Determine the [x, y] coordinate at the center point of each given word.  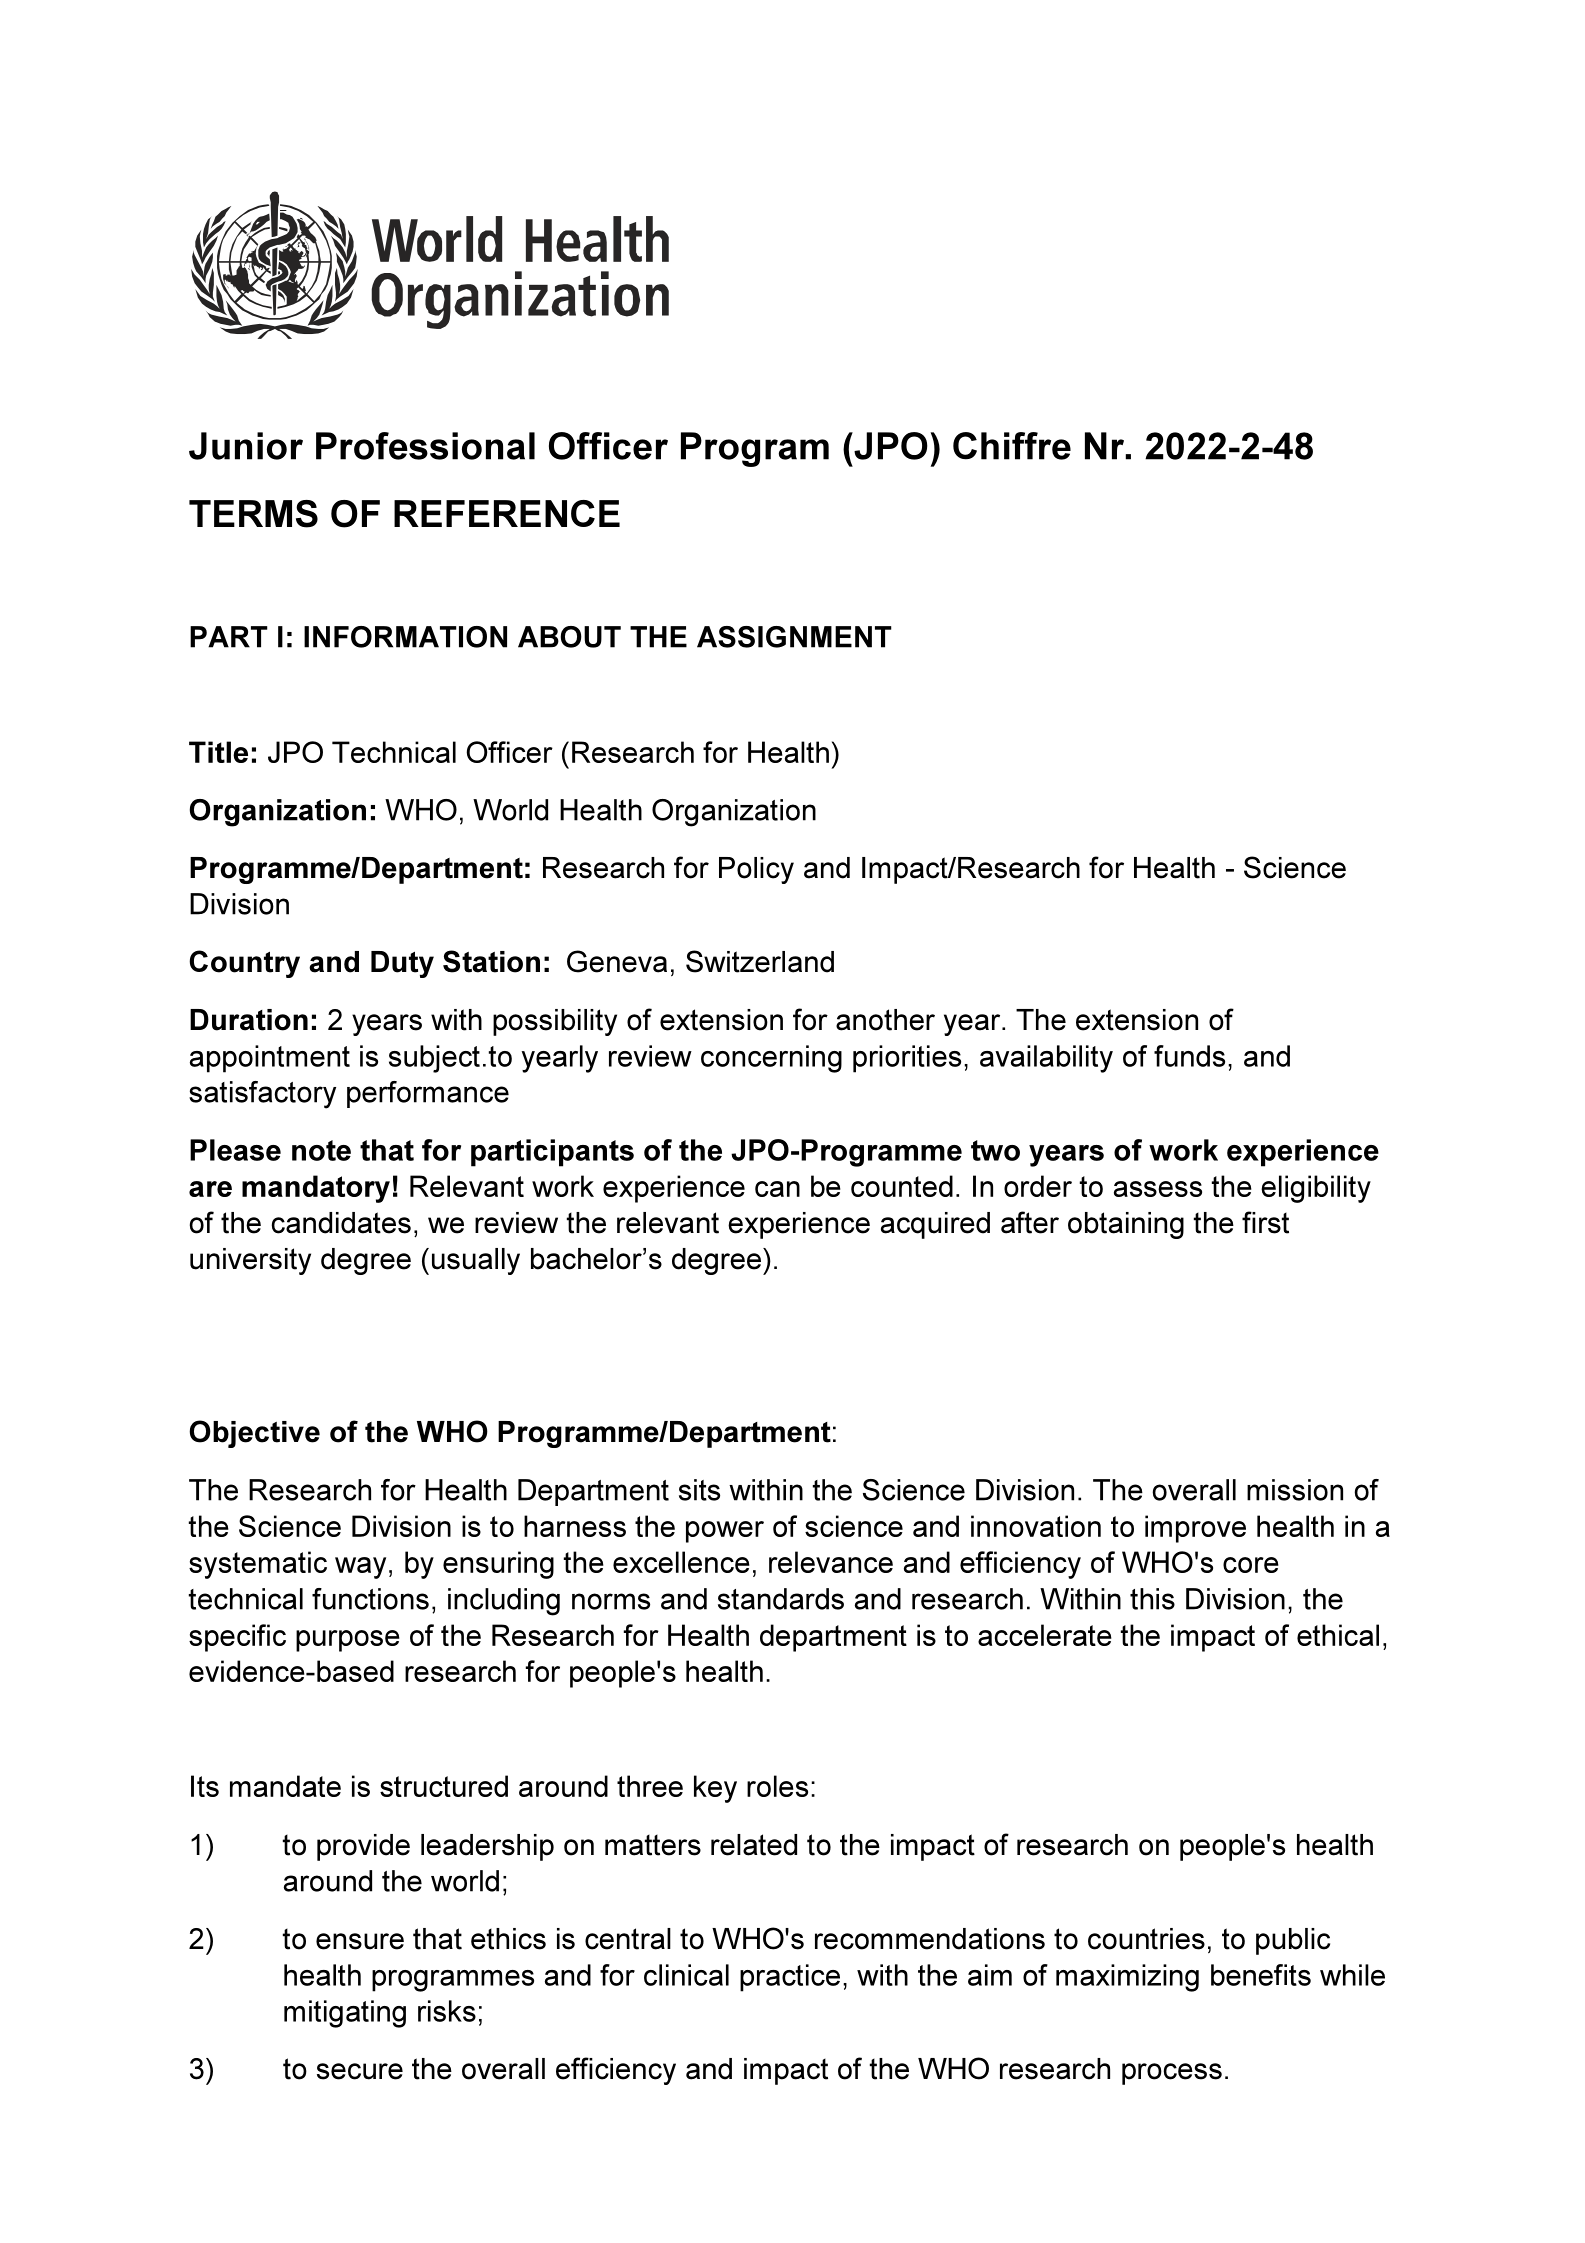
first [1265, 1222]
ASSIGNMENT [794, 637]
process [1172, 2074]
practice [790, 1978]
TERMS [253, 514]
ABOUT [569, 637]
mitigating [345, 2014]
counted [902, 1186]
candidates [341, 1223]
